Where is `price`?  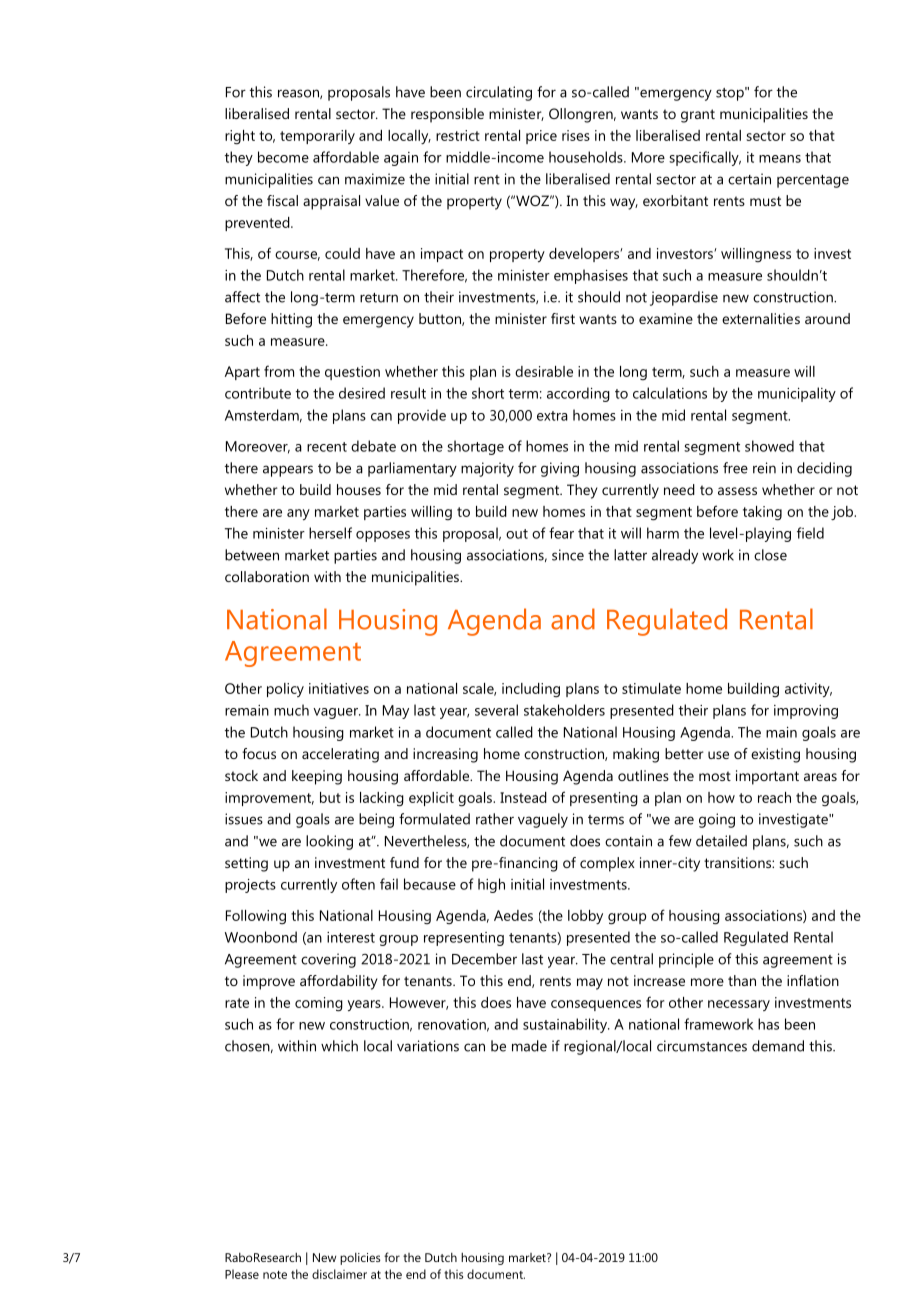
price is located at coordinates (541, 137).
